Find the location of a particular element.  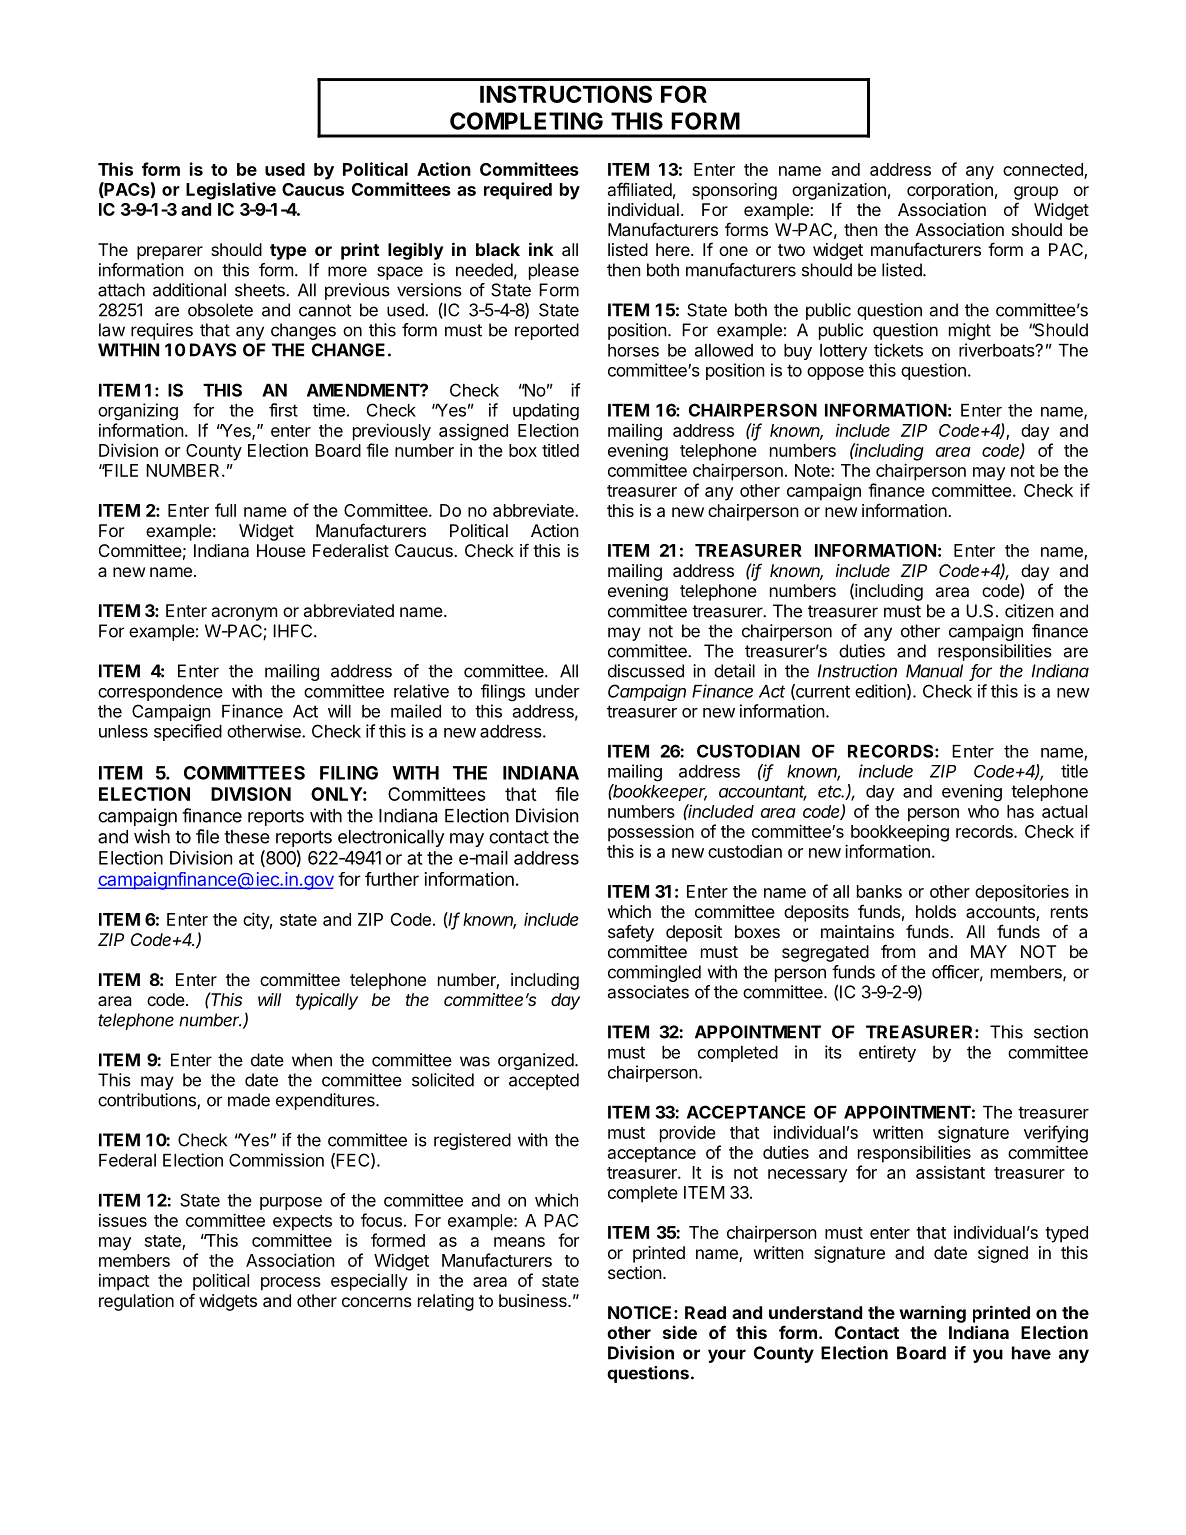

first is located at coordinates (283, 410).
